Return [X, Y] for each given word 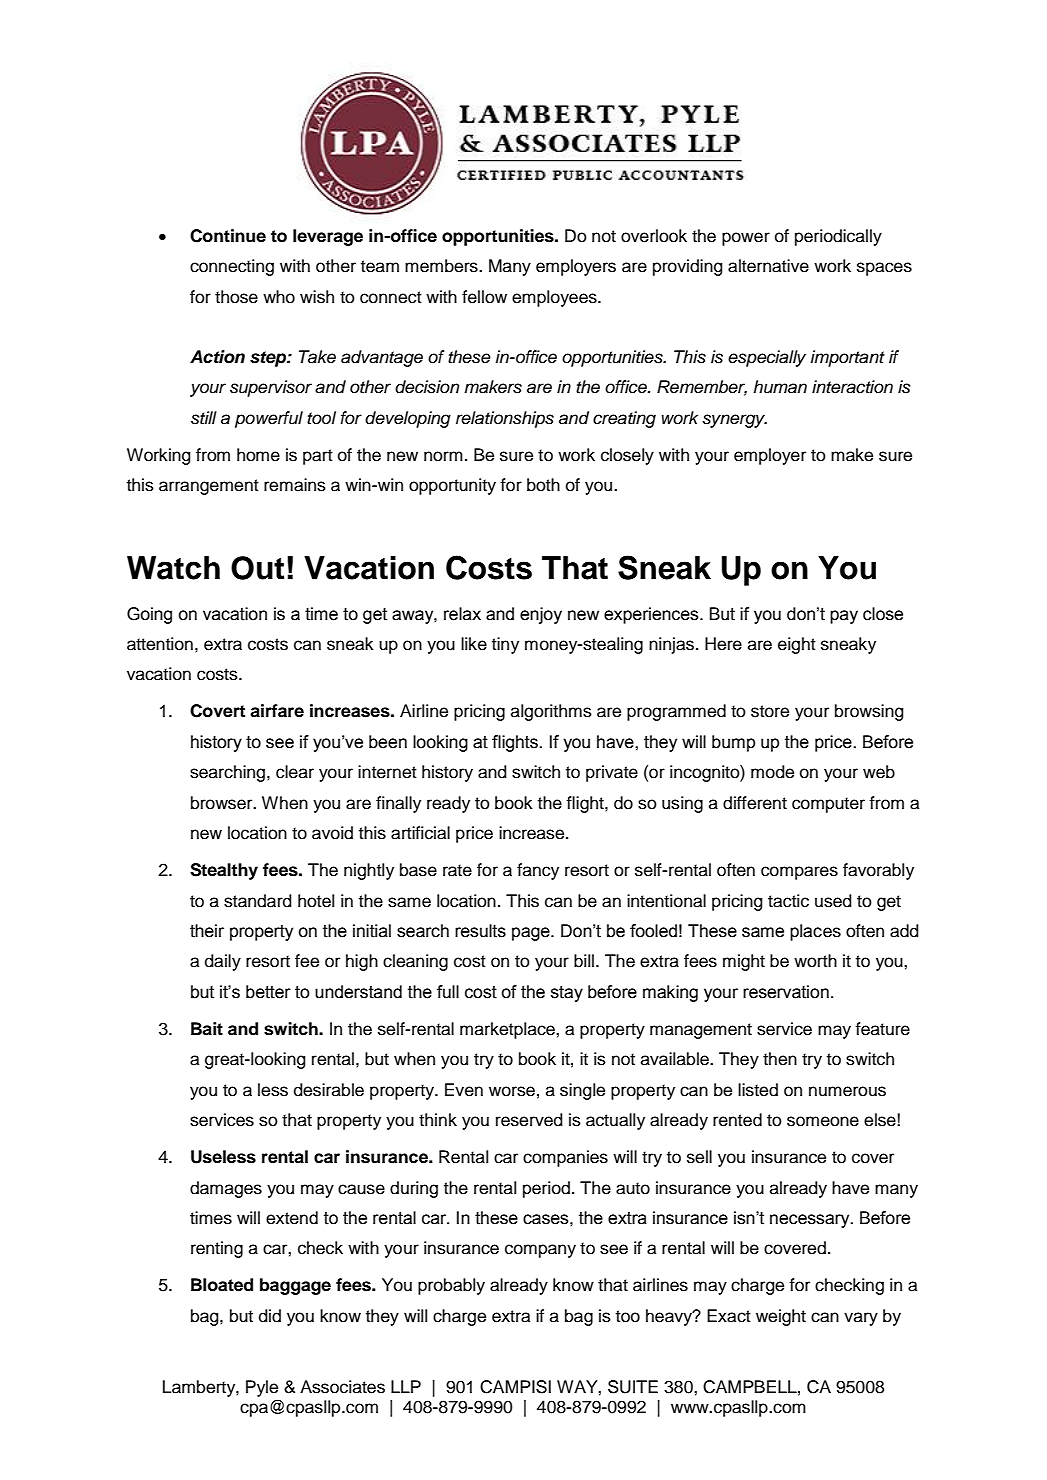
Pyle [262, 1388]
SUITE [633, 1387]
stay [567, 994]
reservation [786, 992]
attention [160, 644]
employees [555, 298]
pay [844, 617]
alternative [768, 266]
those [236, 297]
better [268, 992]
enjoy [541, 615]
